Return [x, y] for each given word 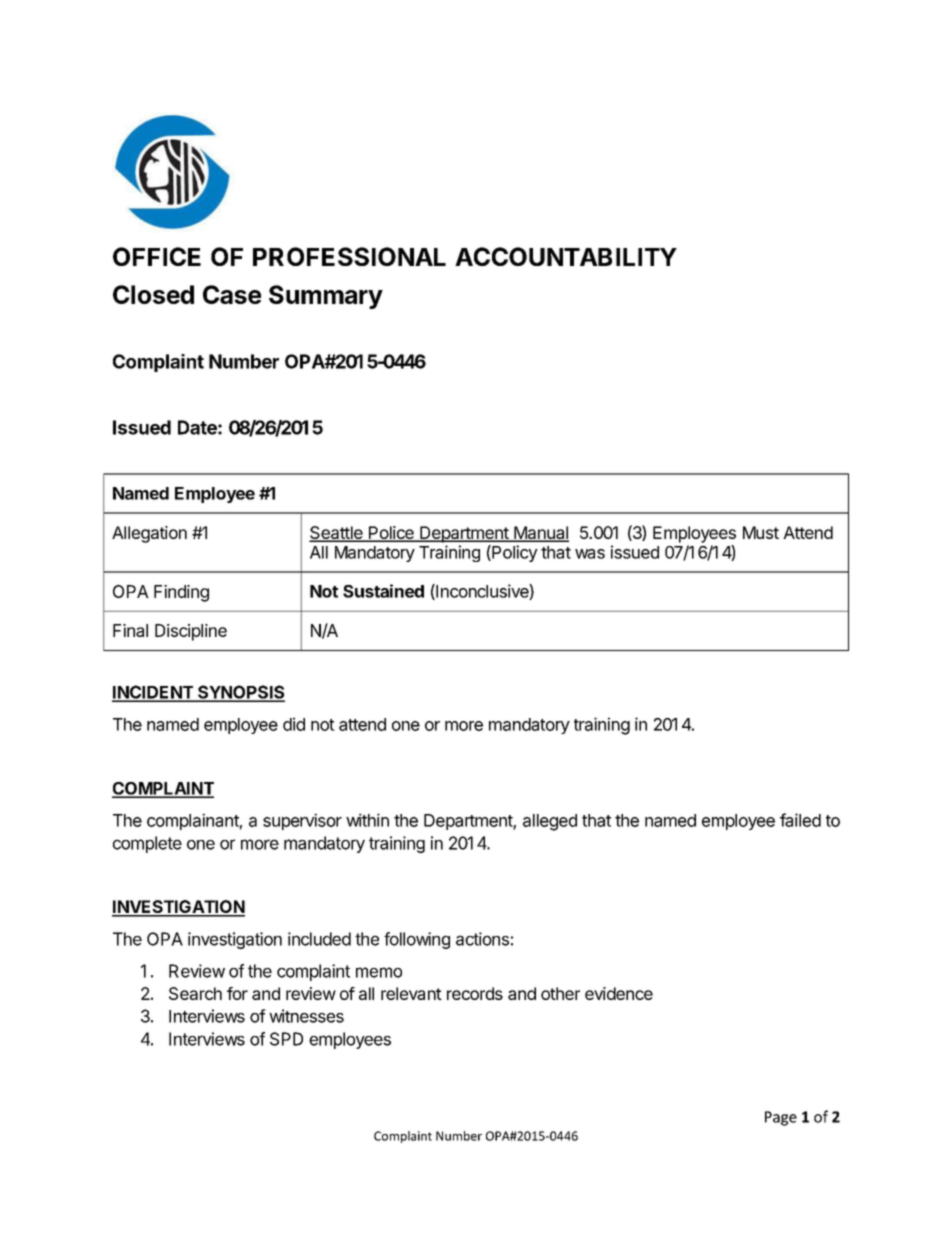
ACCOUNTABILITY [566, 256]
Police [391, 534]
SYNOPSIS [240, 693]
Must [761, 532]
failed [800, 820]
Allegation [149, 534]
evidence [619, 993]
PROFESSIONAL [349, 256]
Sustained [383, 591]
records [475, 993]
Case [232, 294]
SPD [286, 1039]
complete [147, 844]
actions [482, 939]
